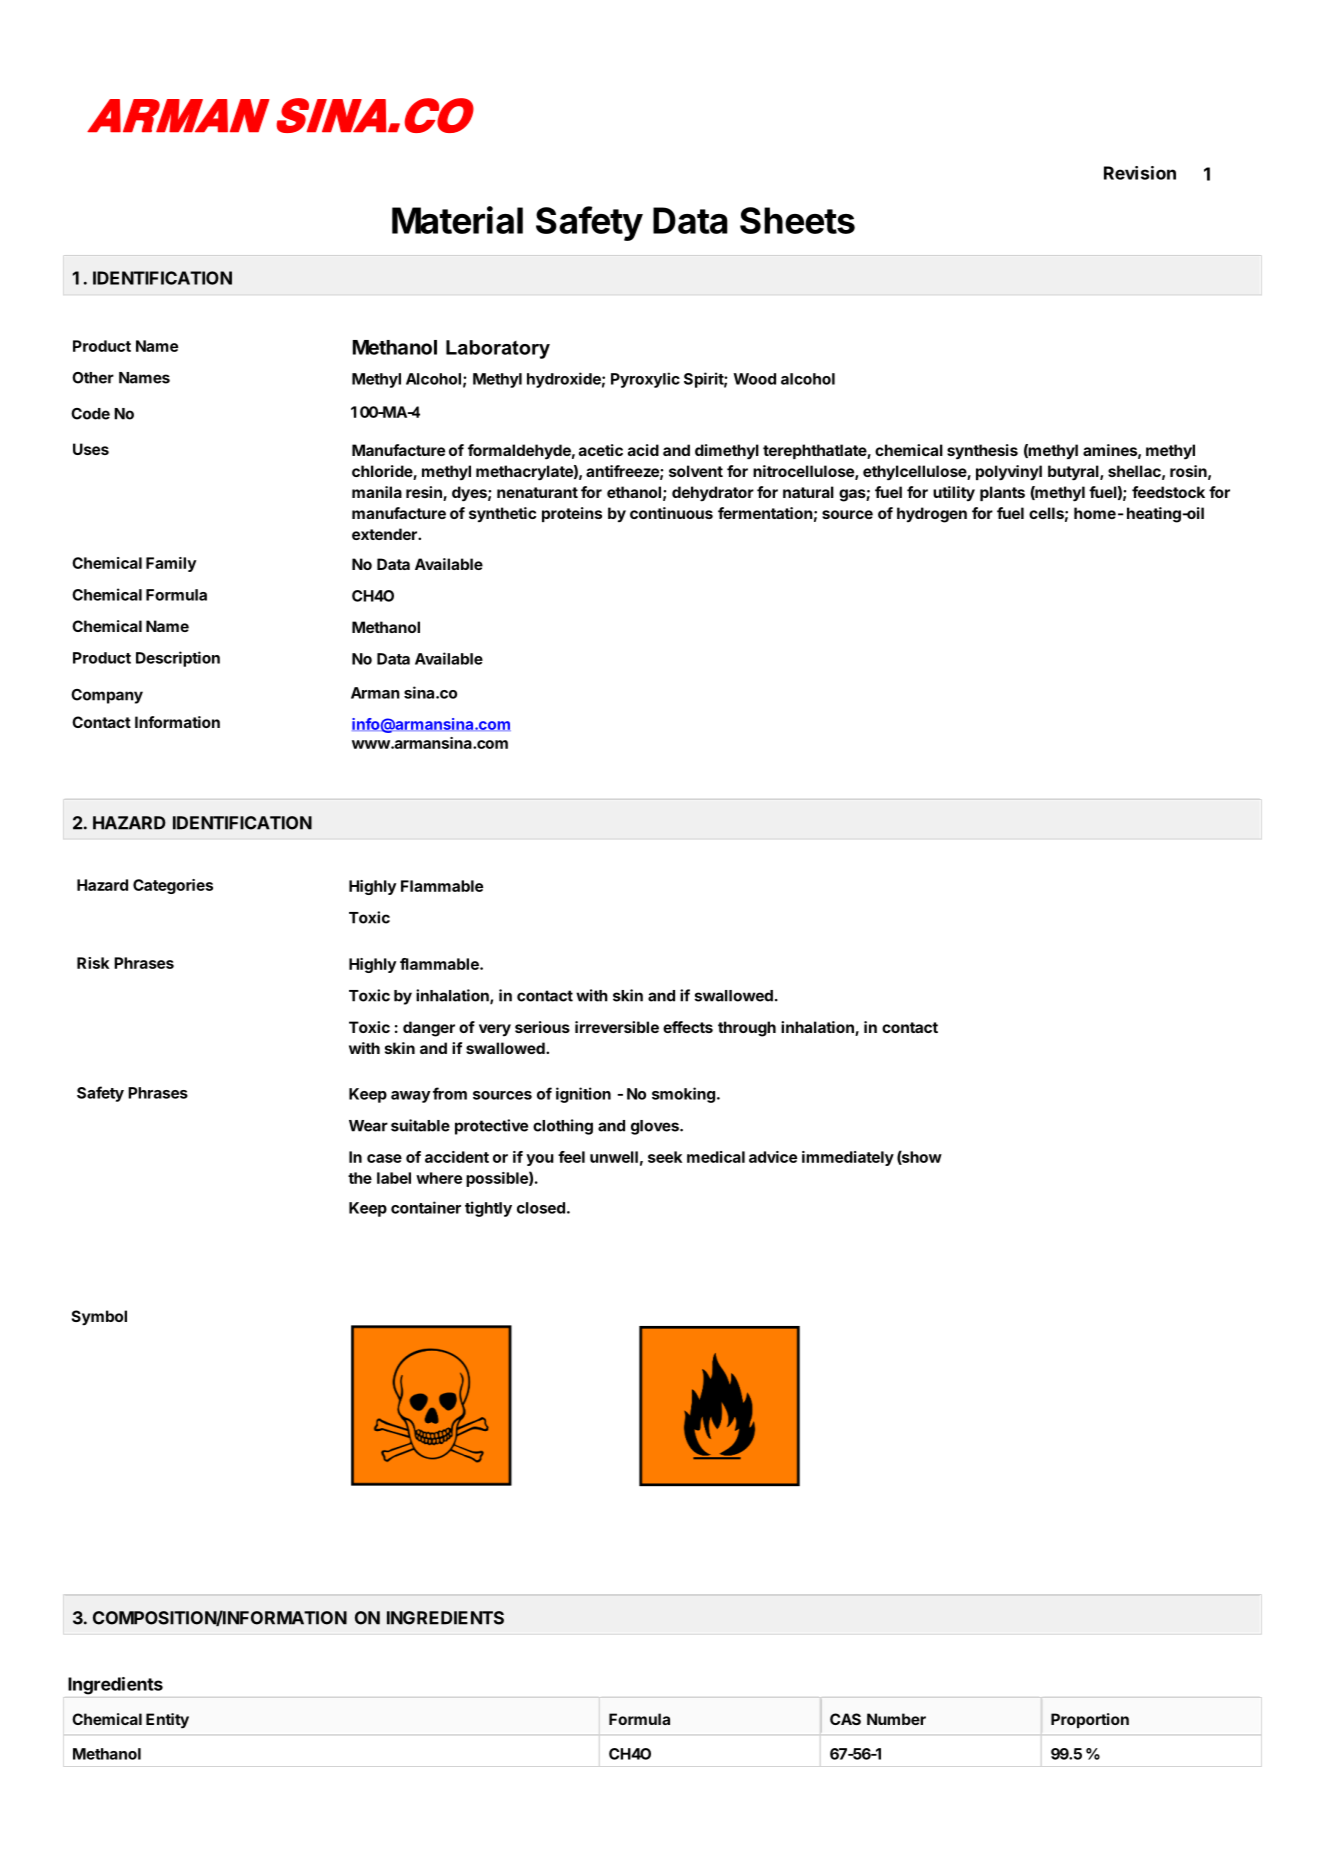  Describe the element at coordinates (1140, 173) in the screenshot. I see `Revision` at that location.
